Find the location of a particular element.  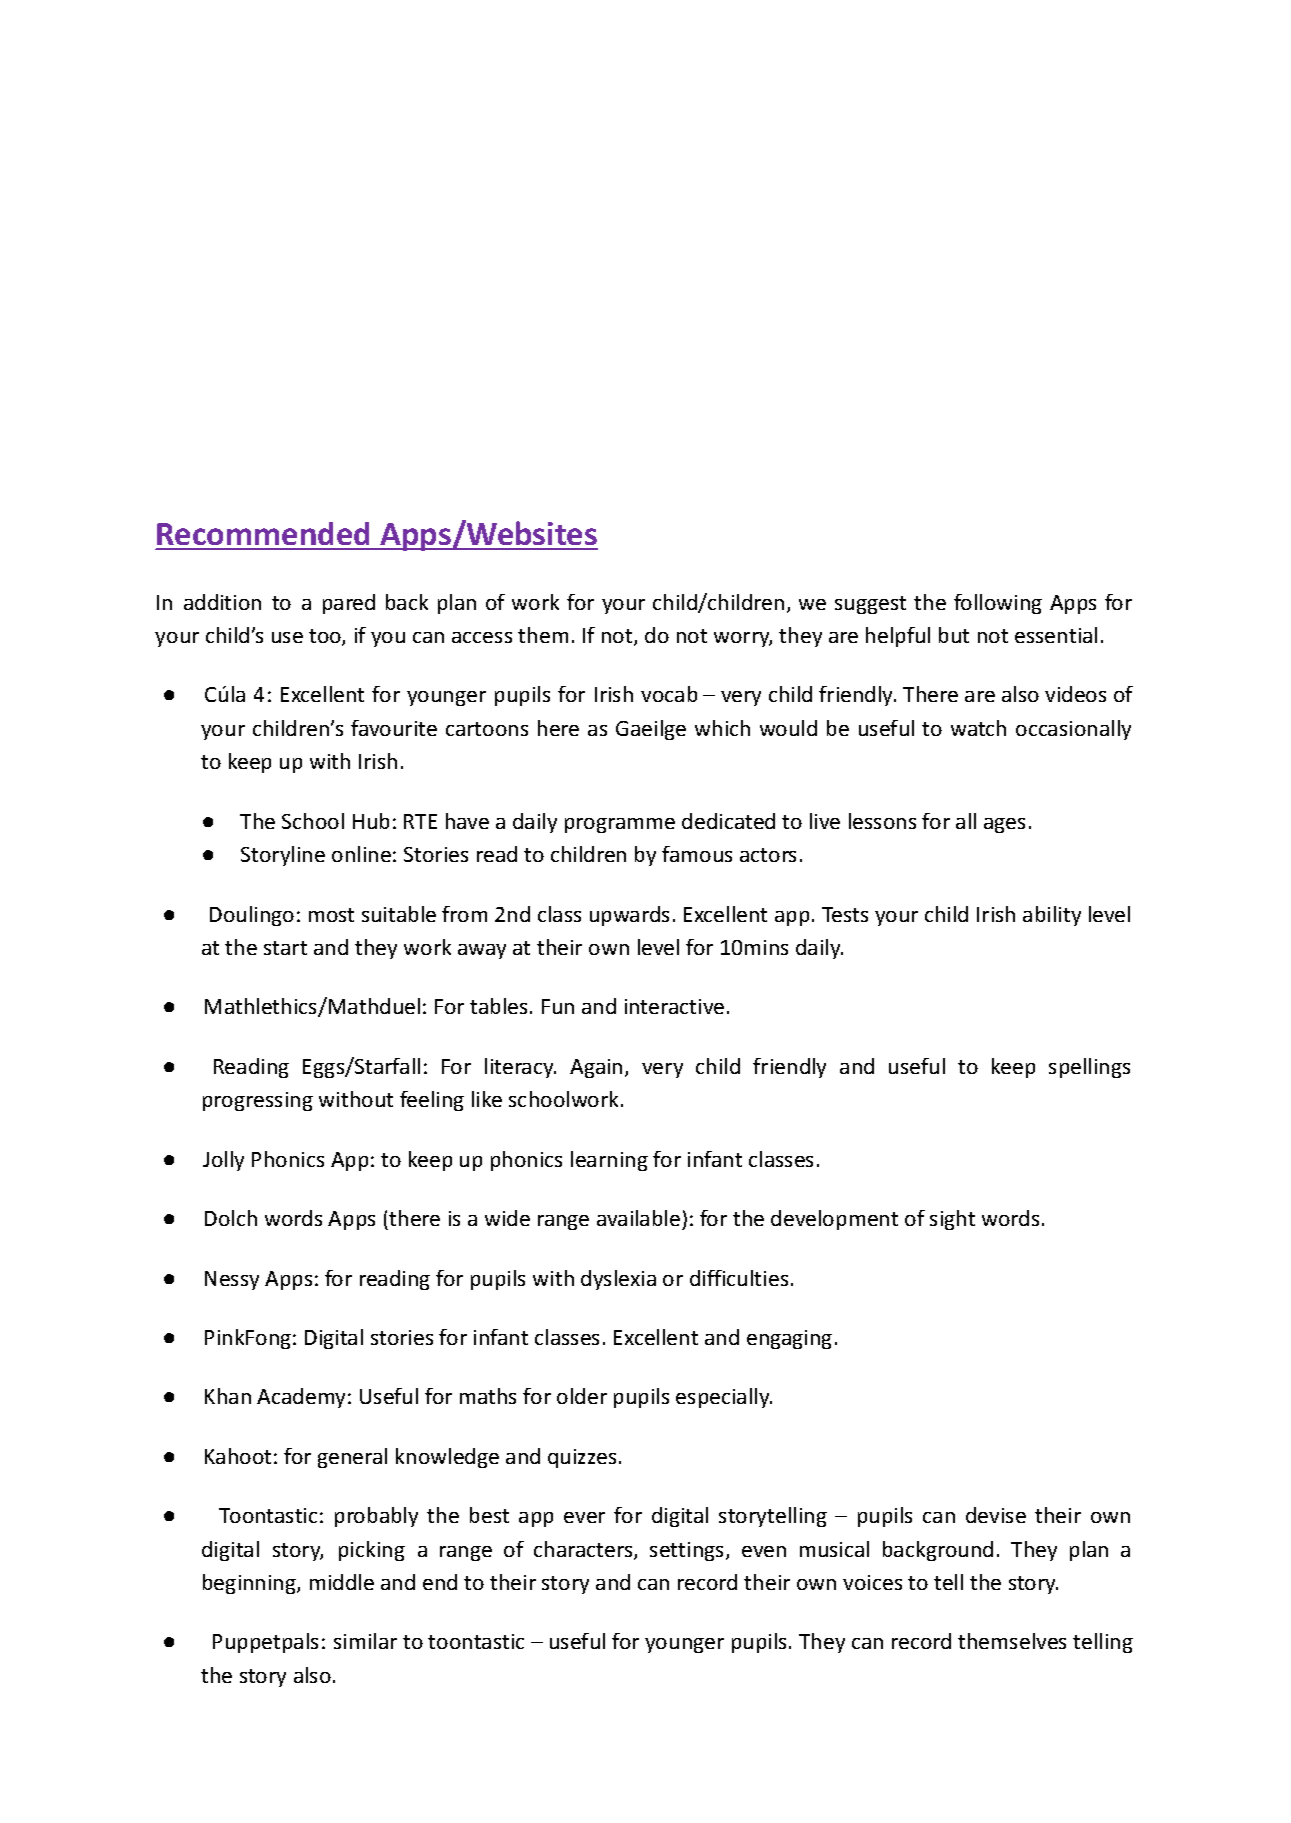

vocab is located at coordinates (669, 694).
